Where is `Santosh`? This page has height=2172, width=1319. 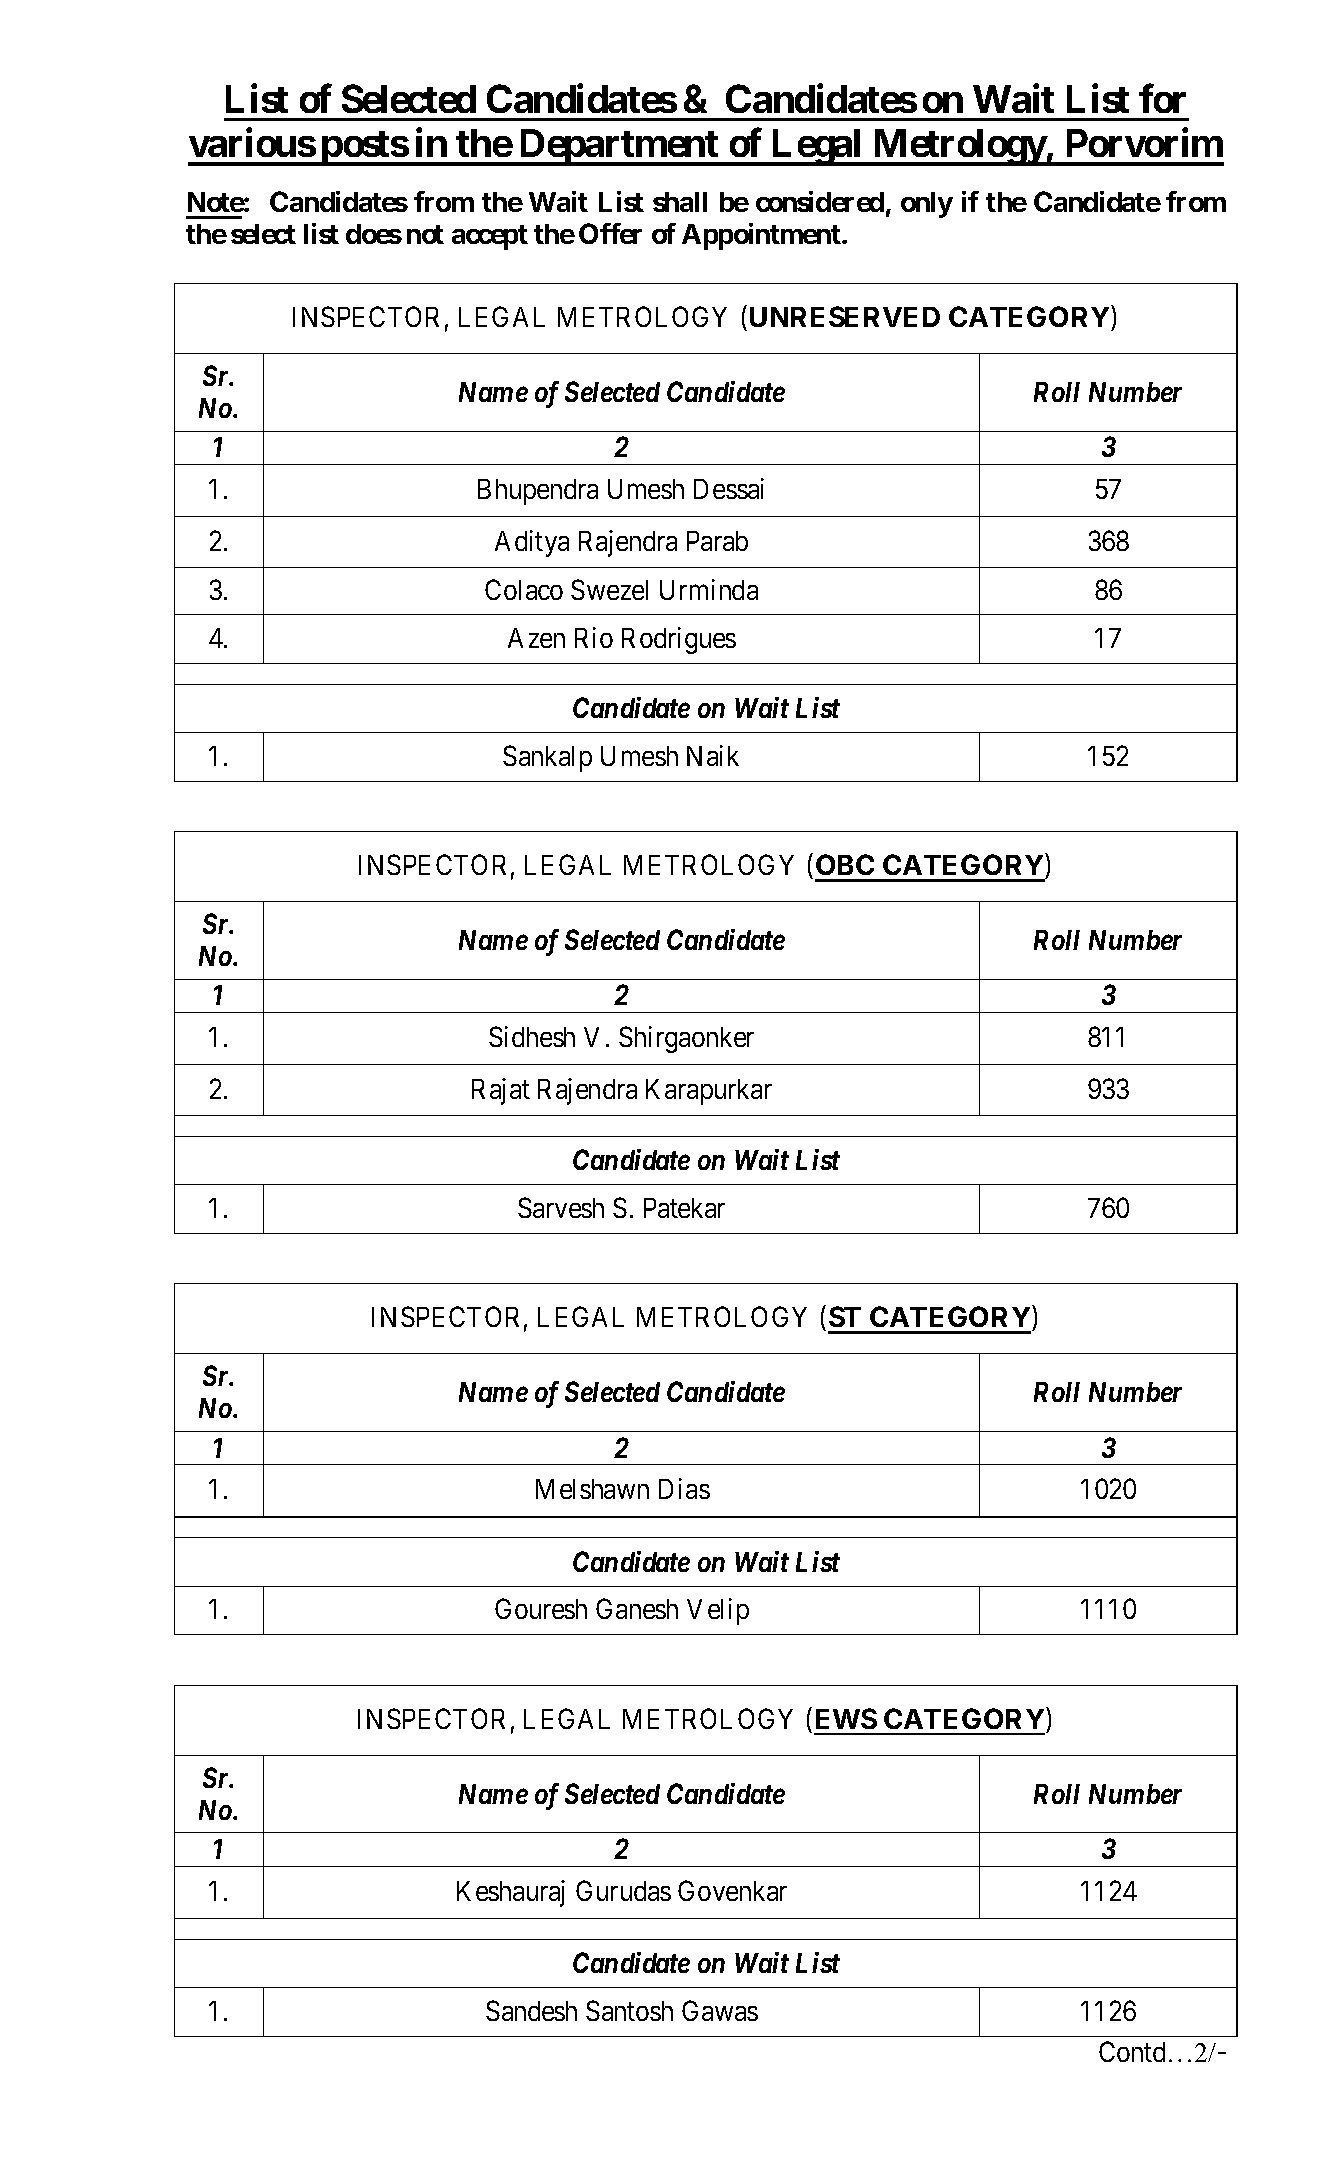
Santosh is located at coordinates (629, 2010).
